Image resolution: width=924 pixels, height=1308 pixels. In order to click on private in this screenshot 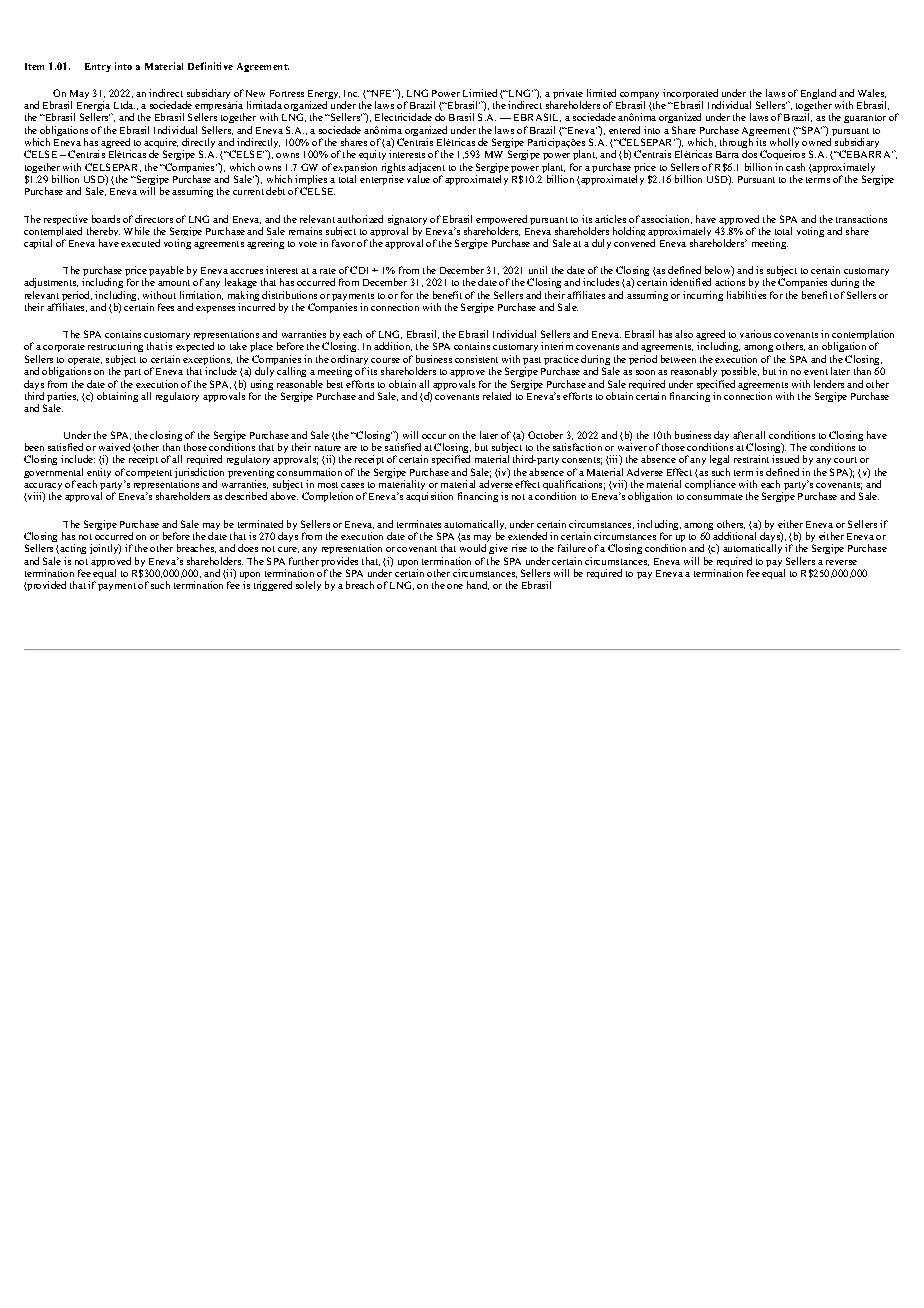, I will do `click(568, 94)`.
